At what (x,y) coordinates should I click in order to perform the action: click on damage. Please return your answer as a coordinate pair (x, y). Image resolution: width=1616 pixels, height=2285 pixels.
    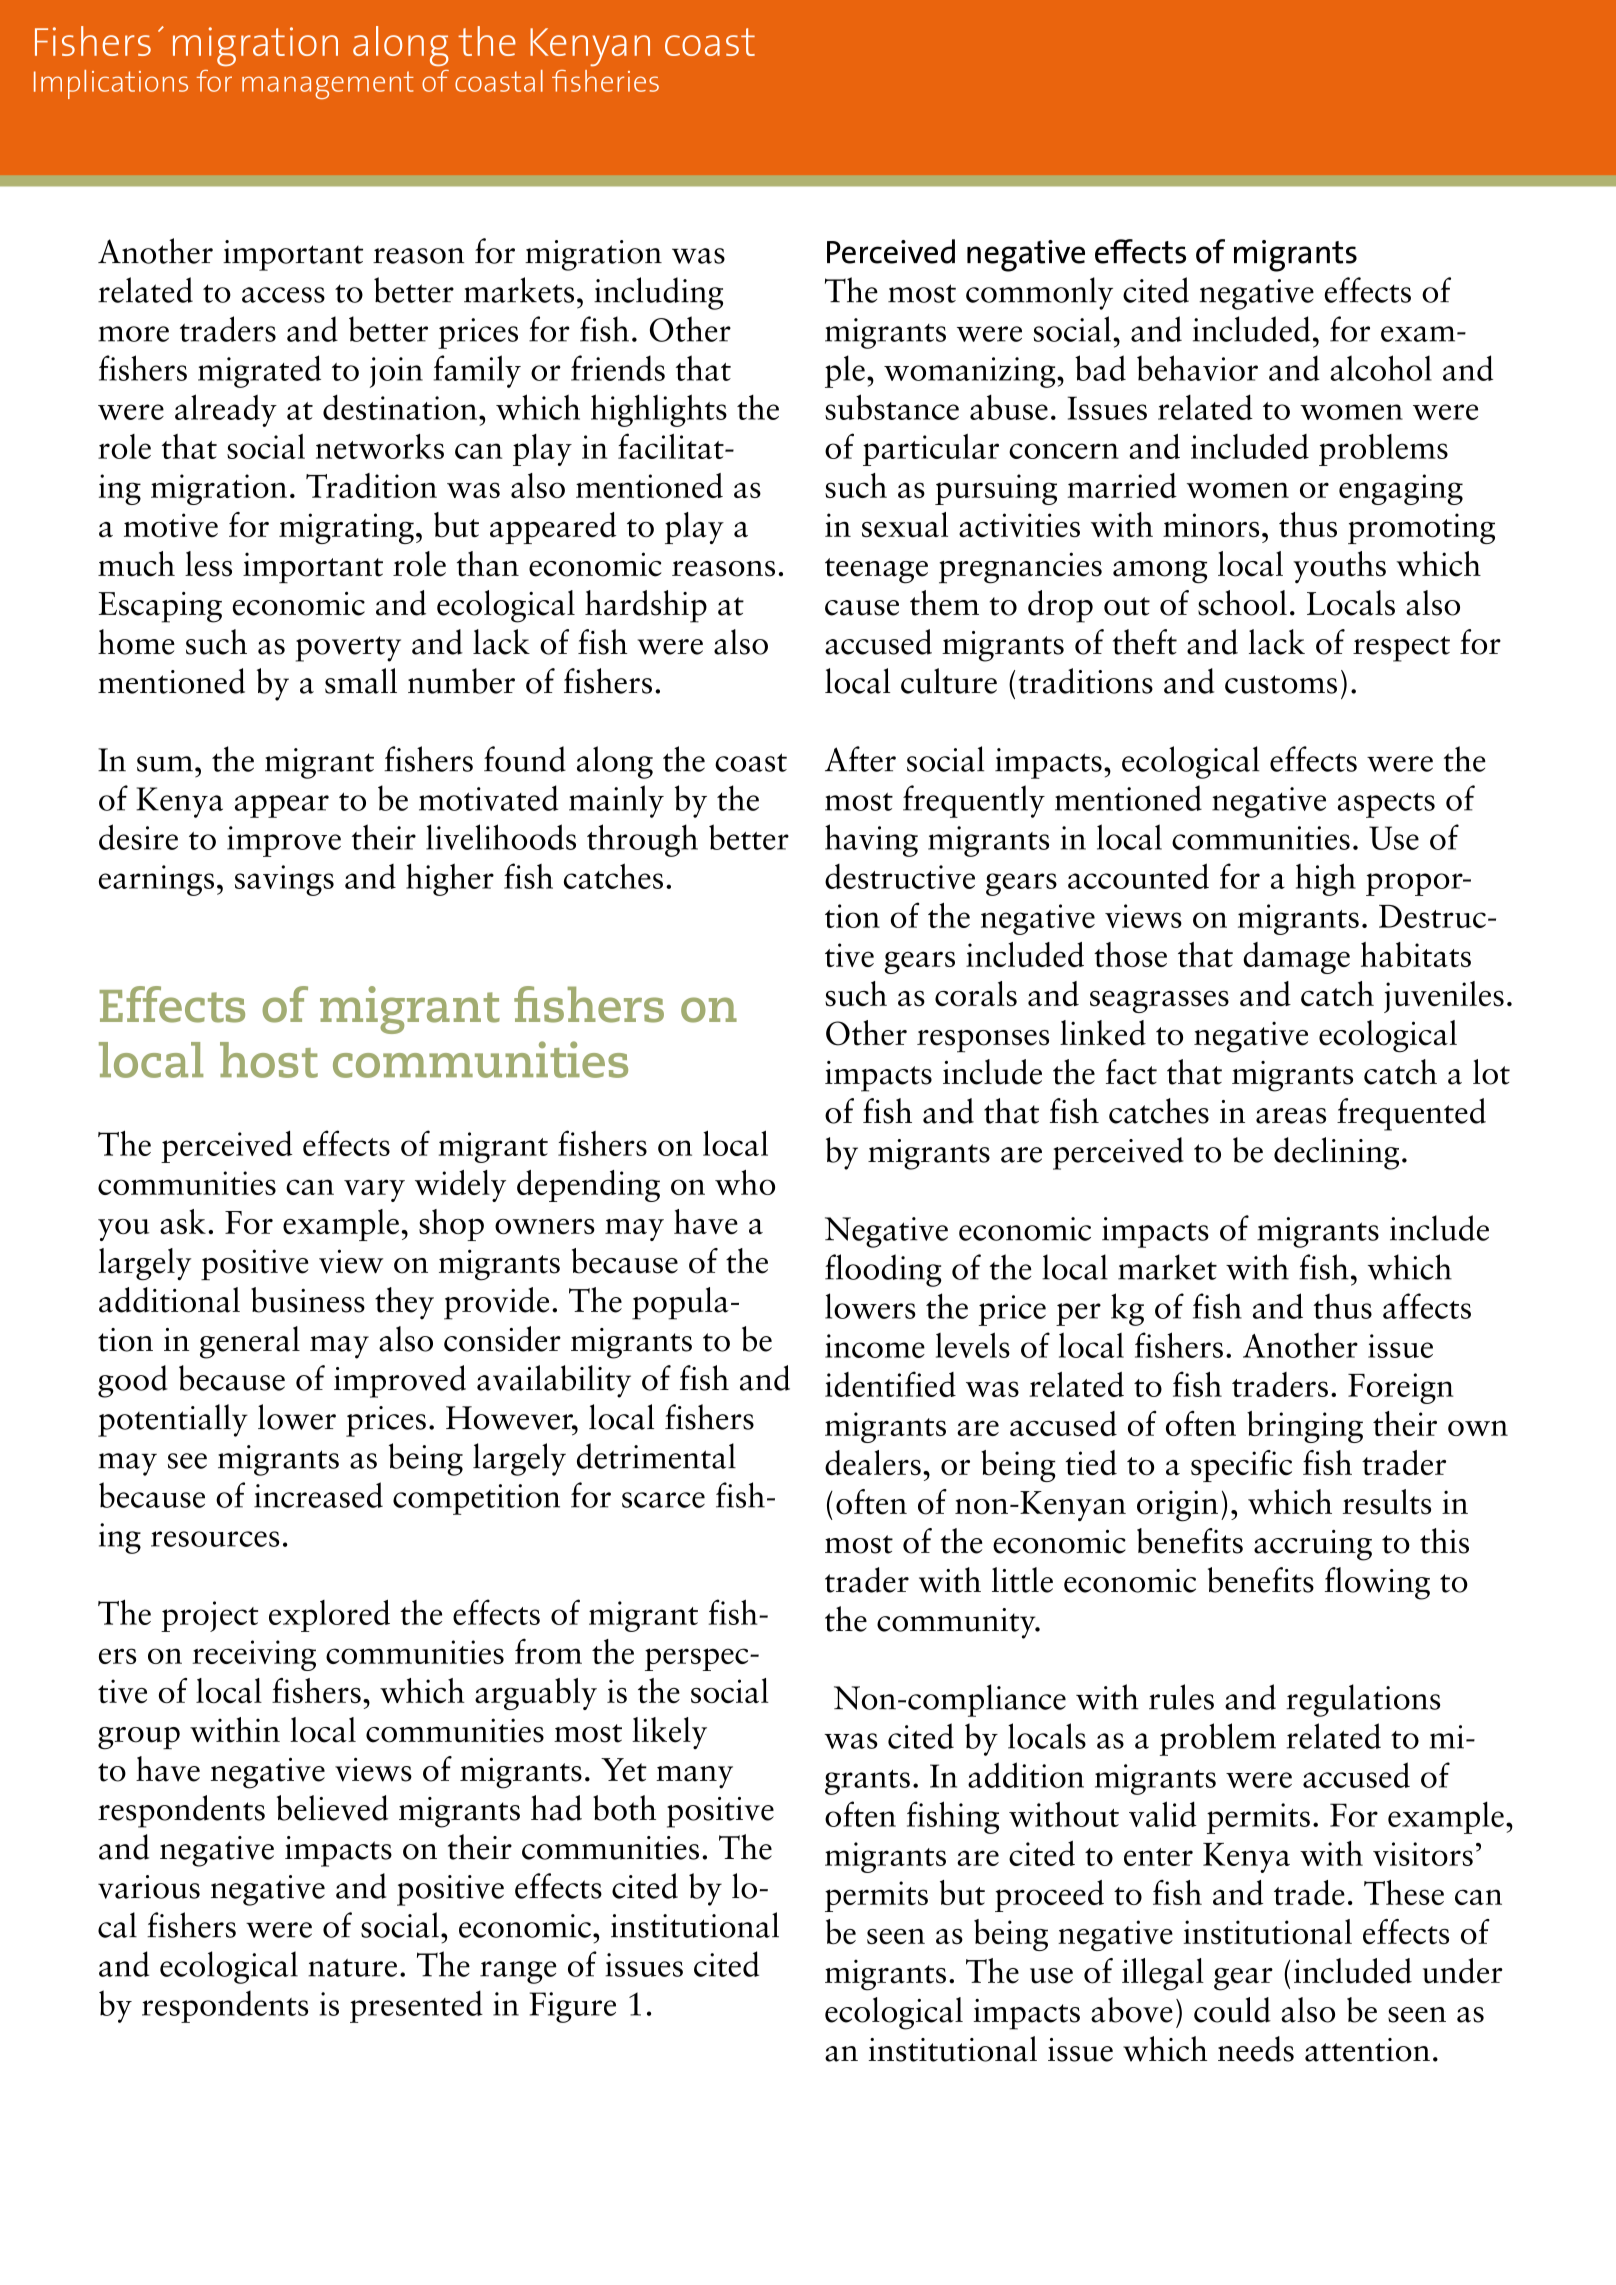
    Looking at the image, I should click on (1296, 958).
